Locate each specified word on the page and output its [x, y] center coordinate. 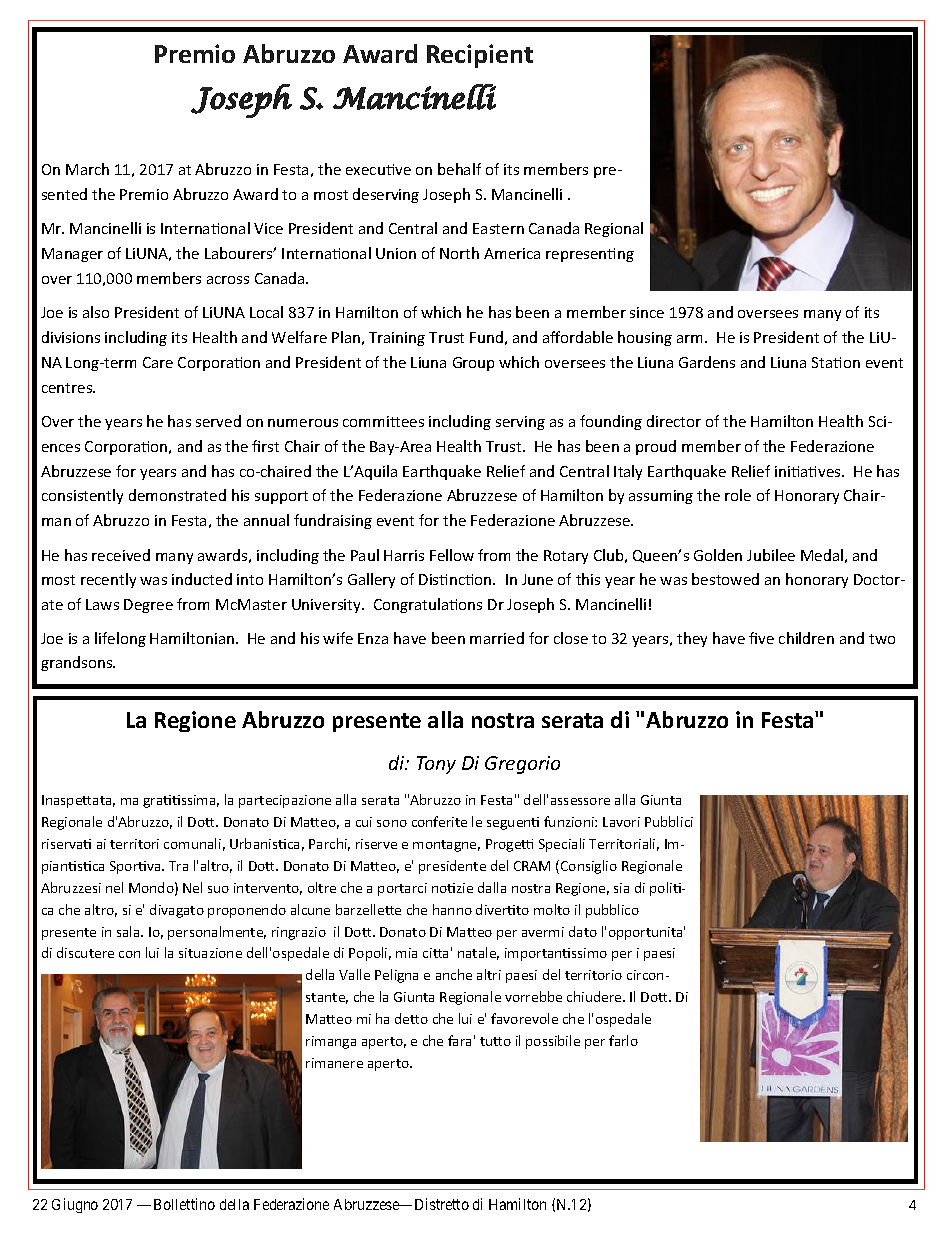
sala [129, 931]
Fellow [452, 555]
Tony [436, 765]
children [806, 638]
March [87, 169]
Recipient [480, 56]
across [228, 280]
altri [489, 974]
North [459, 253]
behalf [459, 169]
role [738, 495]
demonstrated [177, 495]
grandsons [78, 663]
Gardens [707, 362]
